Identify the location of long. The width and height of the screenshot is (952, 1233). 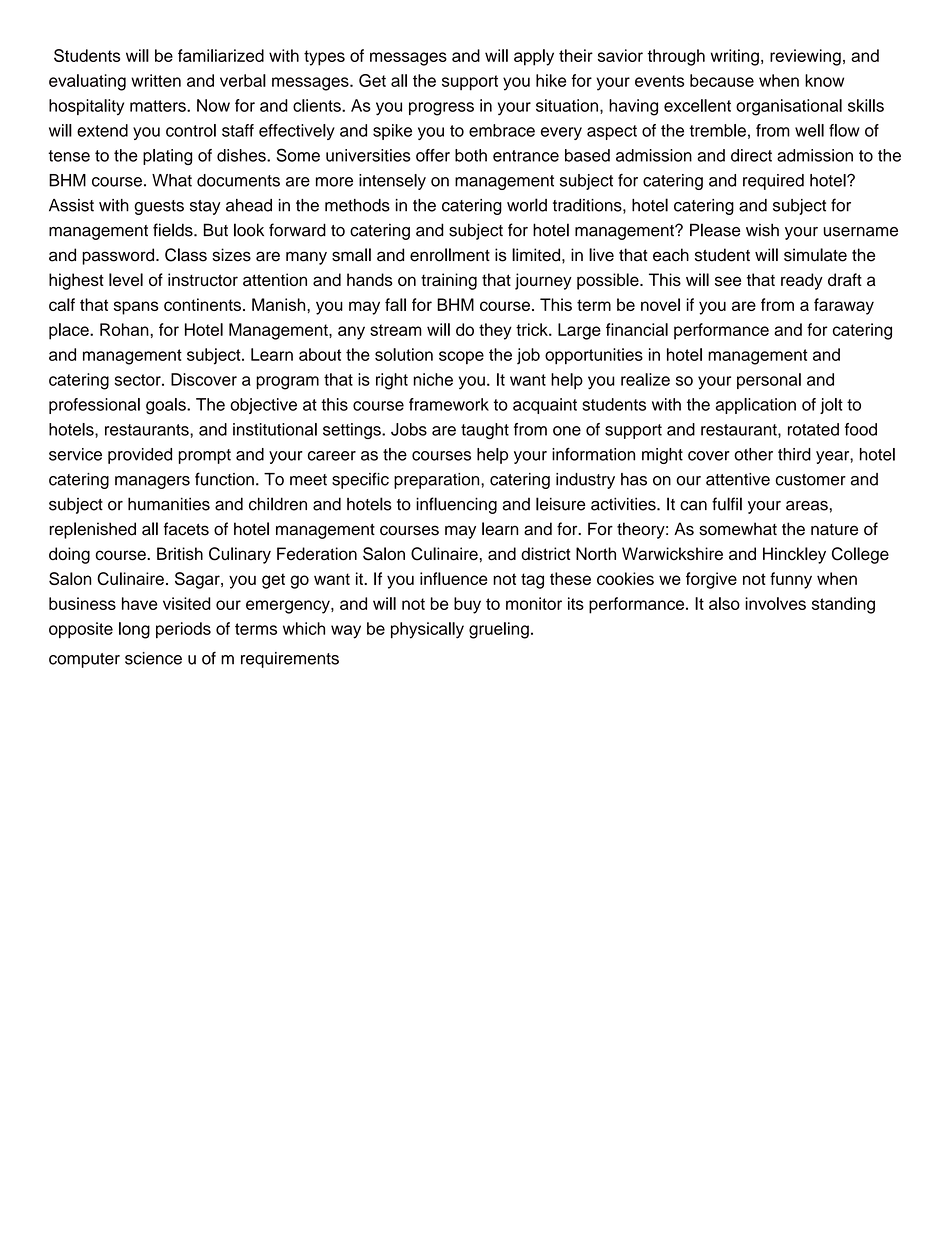
(134, 630).
